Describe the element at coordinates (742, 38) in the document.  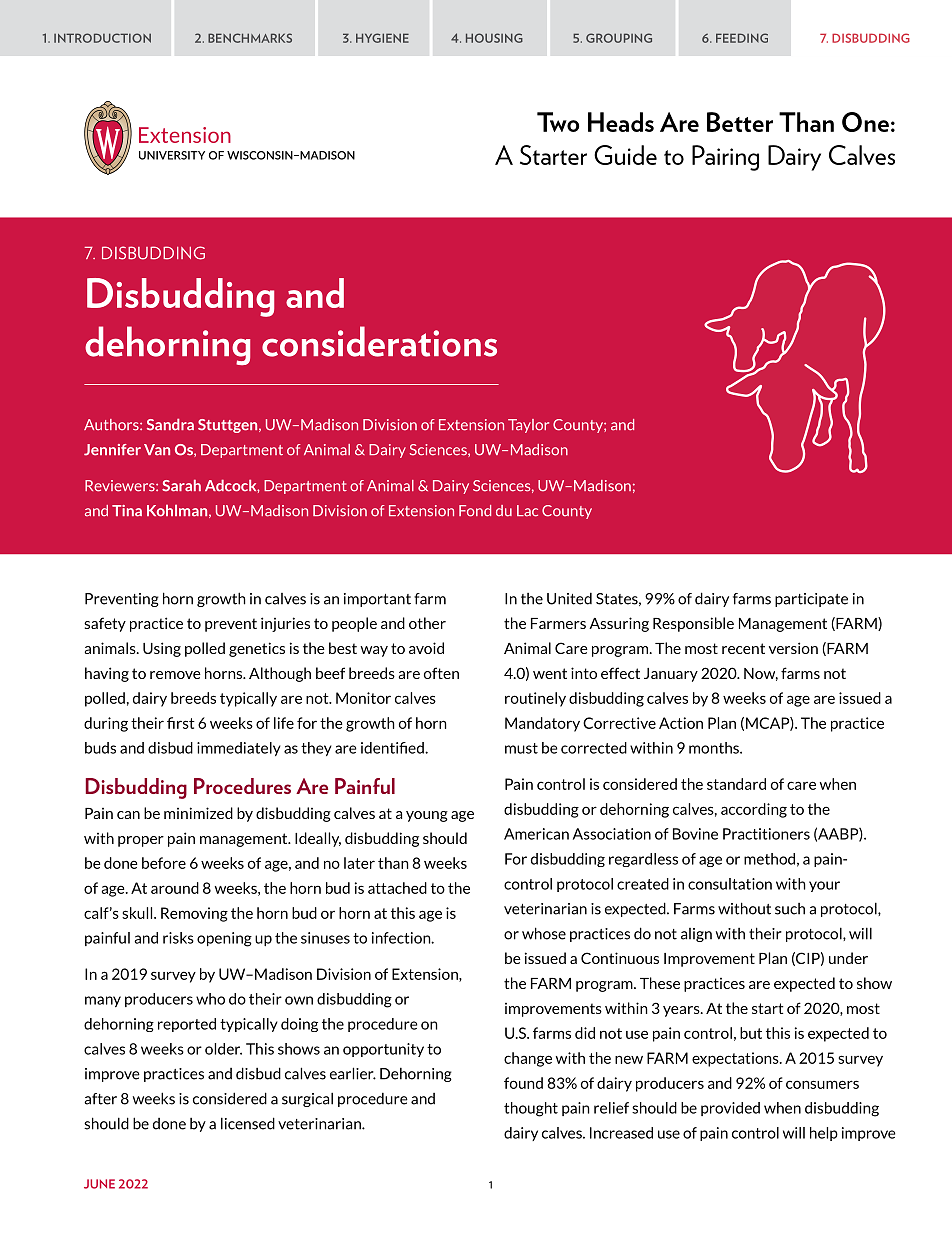
I see `FEEDING` at that location.
